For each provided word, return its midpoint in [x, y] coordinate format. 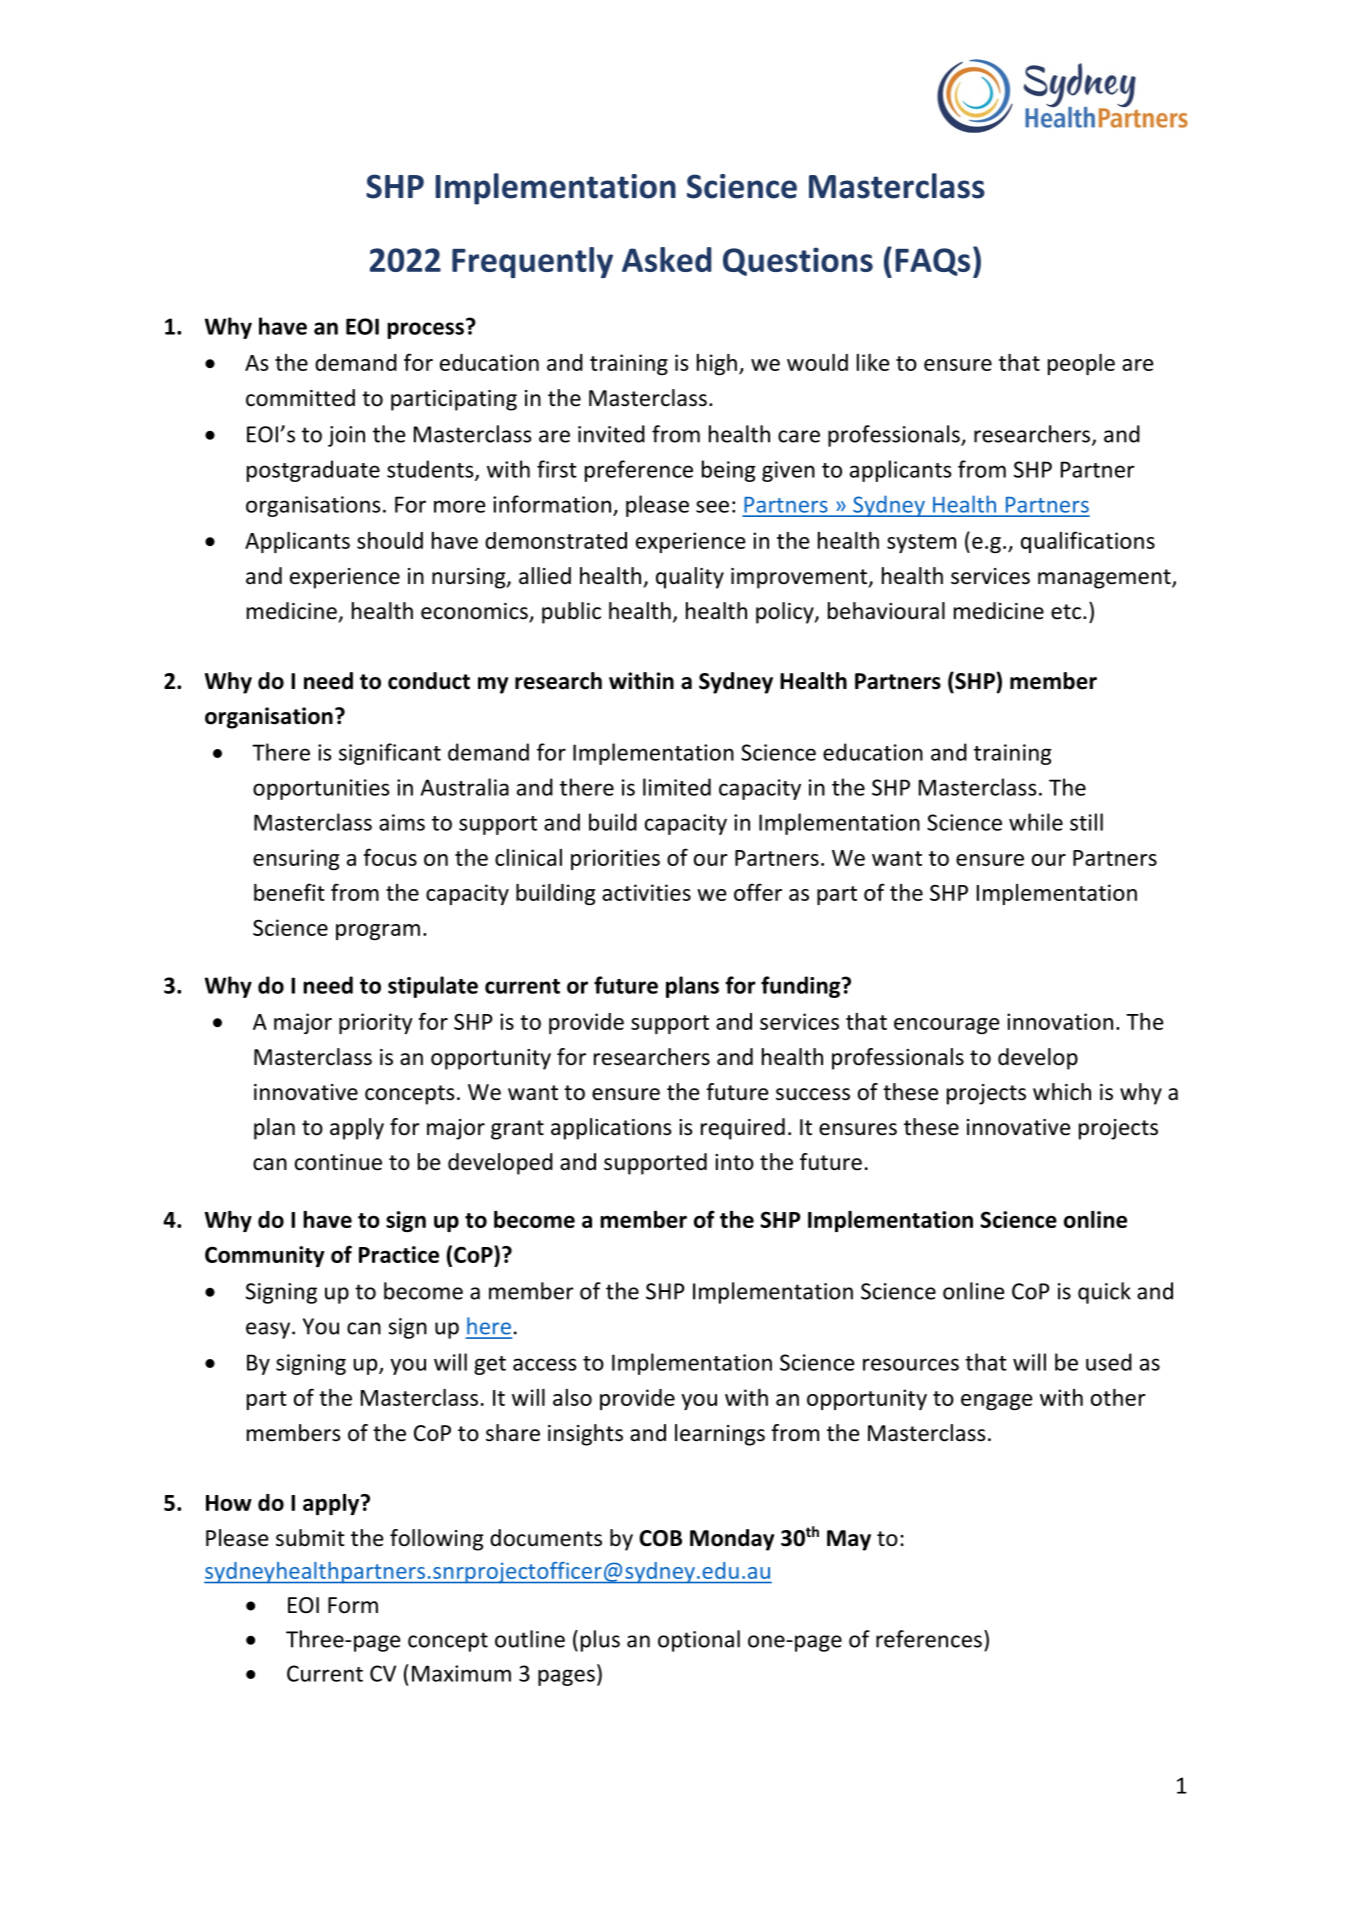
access [545, 1364]
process [425, 330]
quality [690, 578]
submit [310, 1538]
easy [269, 1330]
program [378, 932]
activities [646, 892]
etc [1067, 612]
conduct [429, 681]
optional [699, 1641]
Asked [667, 259]
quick [1104, 1293]
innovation [1060, 1021]
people [1081, 364]
